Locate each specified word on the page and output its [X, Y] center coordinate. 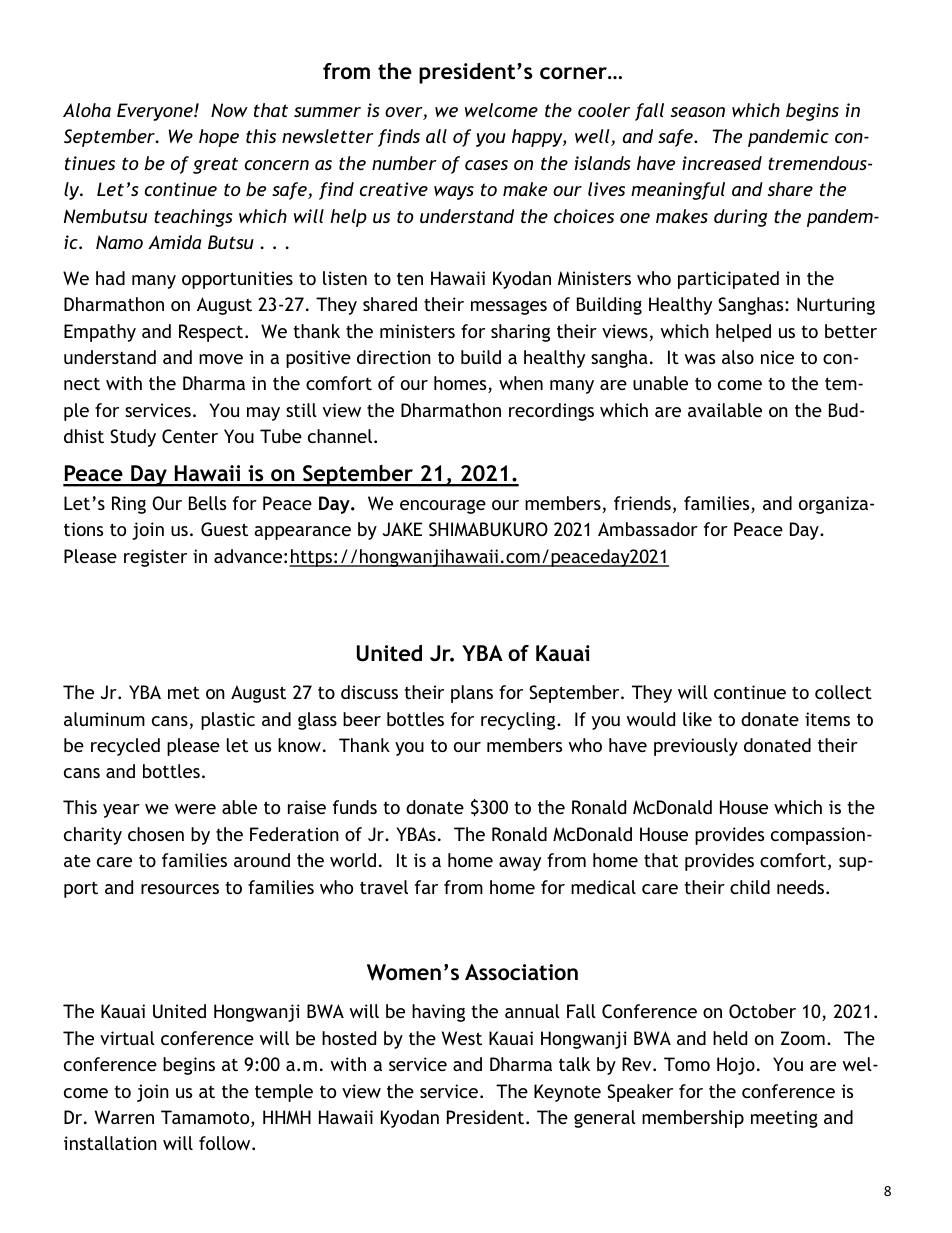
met [184, 692]
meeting [784, 1119]
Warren [124, 1117]
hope [219, 138]
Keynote [567, 1093]
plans [472, 694]
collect [843, 692]
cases [486, 165]
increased [722, 163]
